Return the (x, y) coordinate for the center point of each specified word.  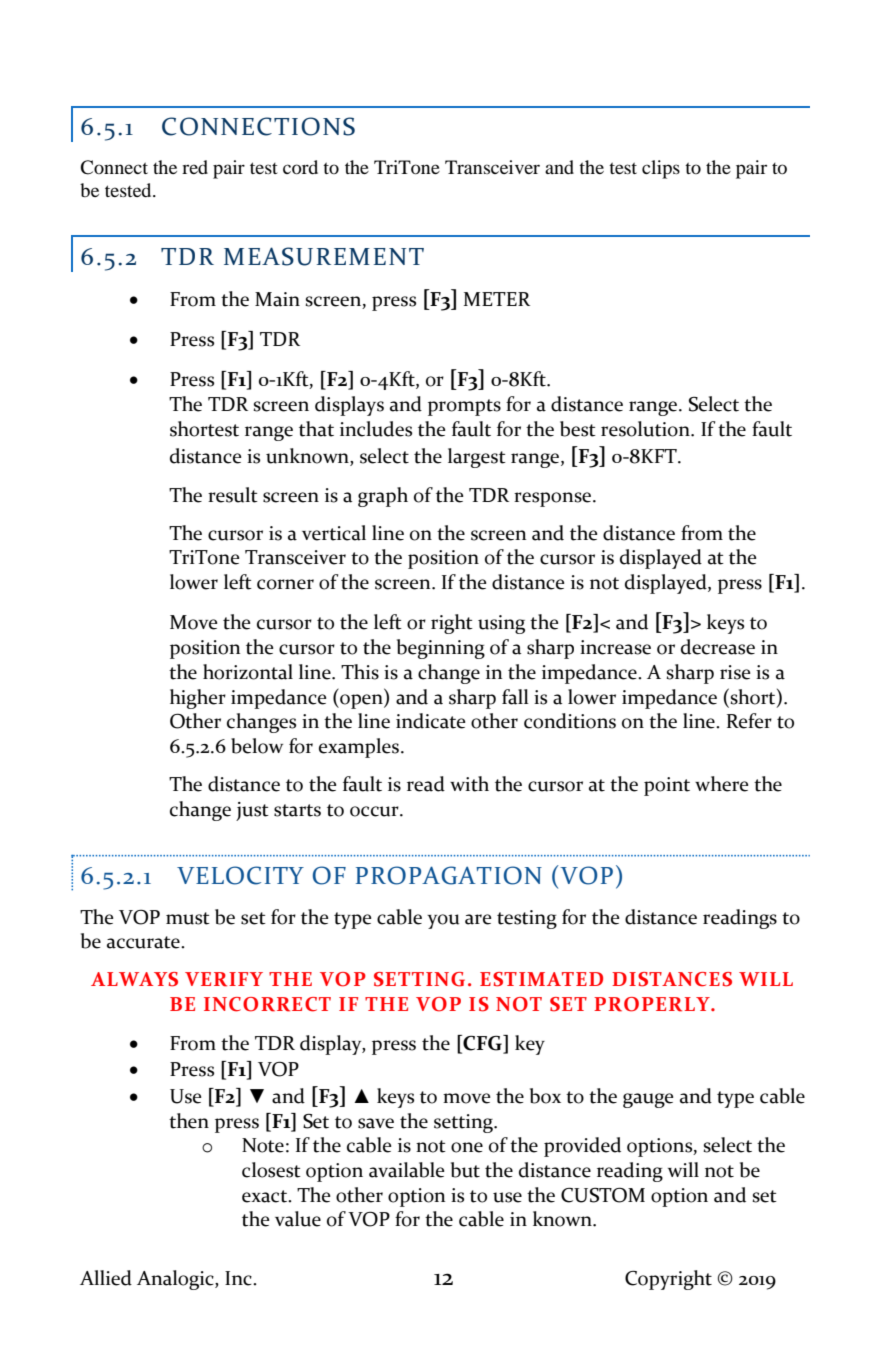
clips (661, 169)
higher (198, 699)
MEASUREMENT (324, 256)
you (443, 921)
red (195, 167)
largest (477, 458)
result (233, 495)
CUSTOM (603, 1195)
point (667, 786)
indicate (431, 721)
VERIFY (224, 979)
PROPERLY (653, 1004)
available (407, 1170)
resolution (646, 429)
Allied (106, 1278)
